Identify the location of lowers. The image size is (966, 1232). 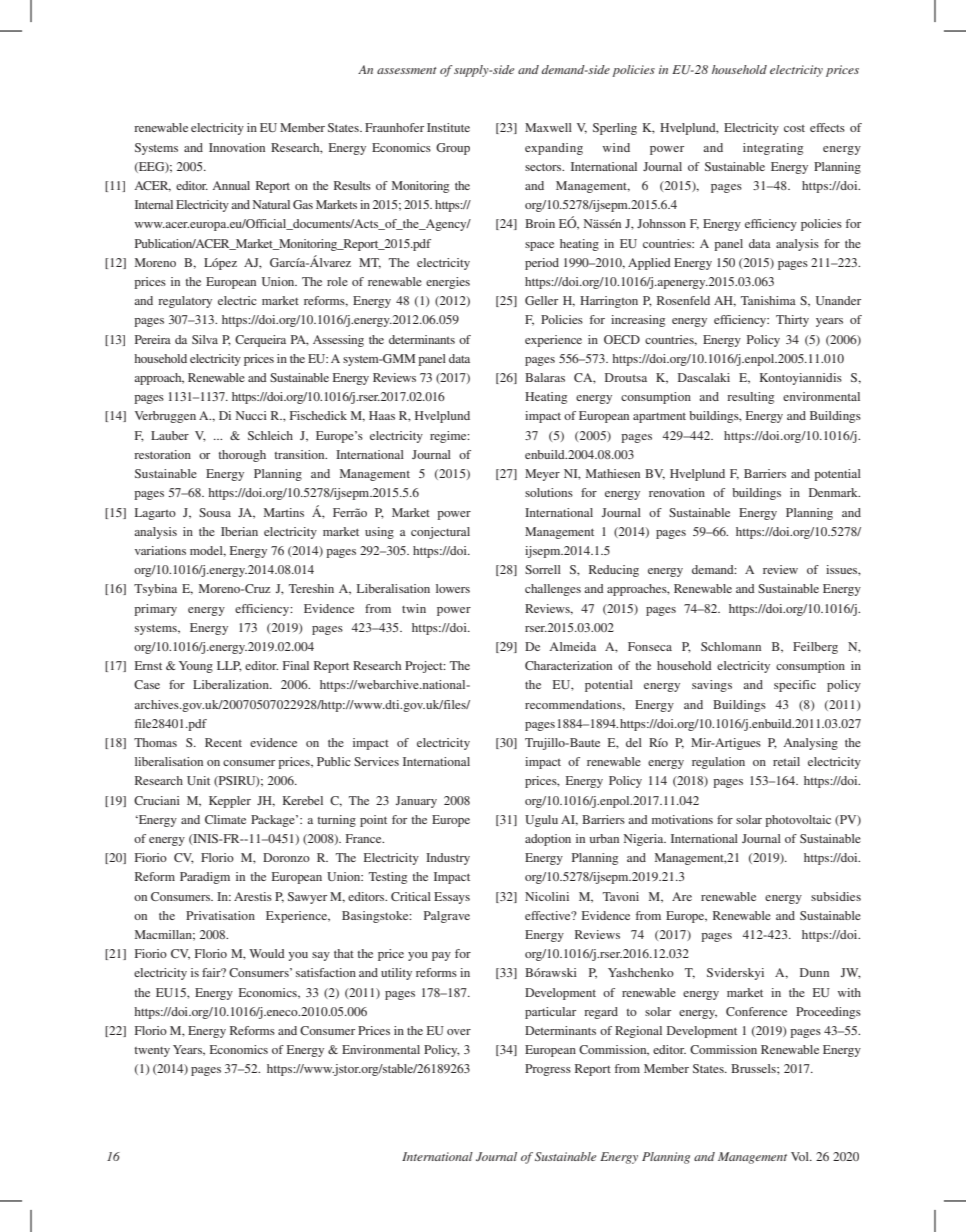
(453, 588).
